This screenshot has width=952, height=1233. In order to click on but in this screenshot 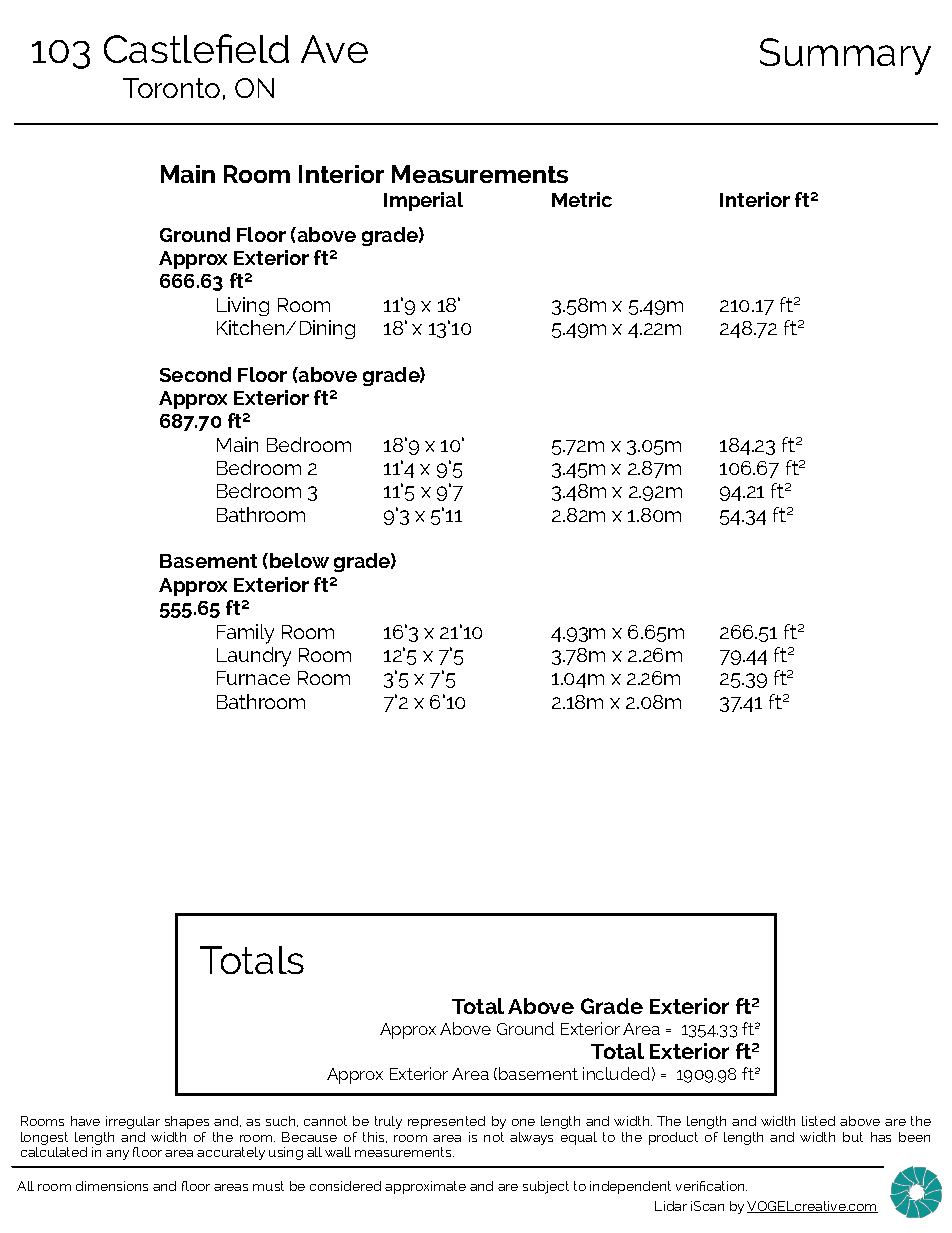, I will do `click(853, 1137)`.
